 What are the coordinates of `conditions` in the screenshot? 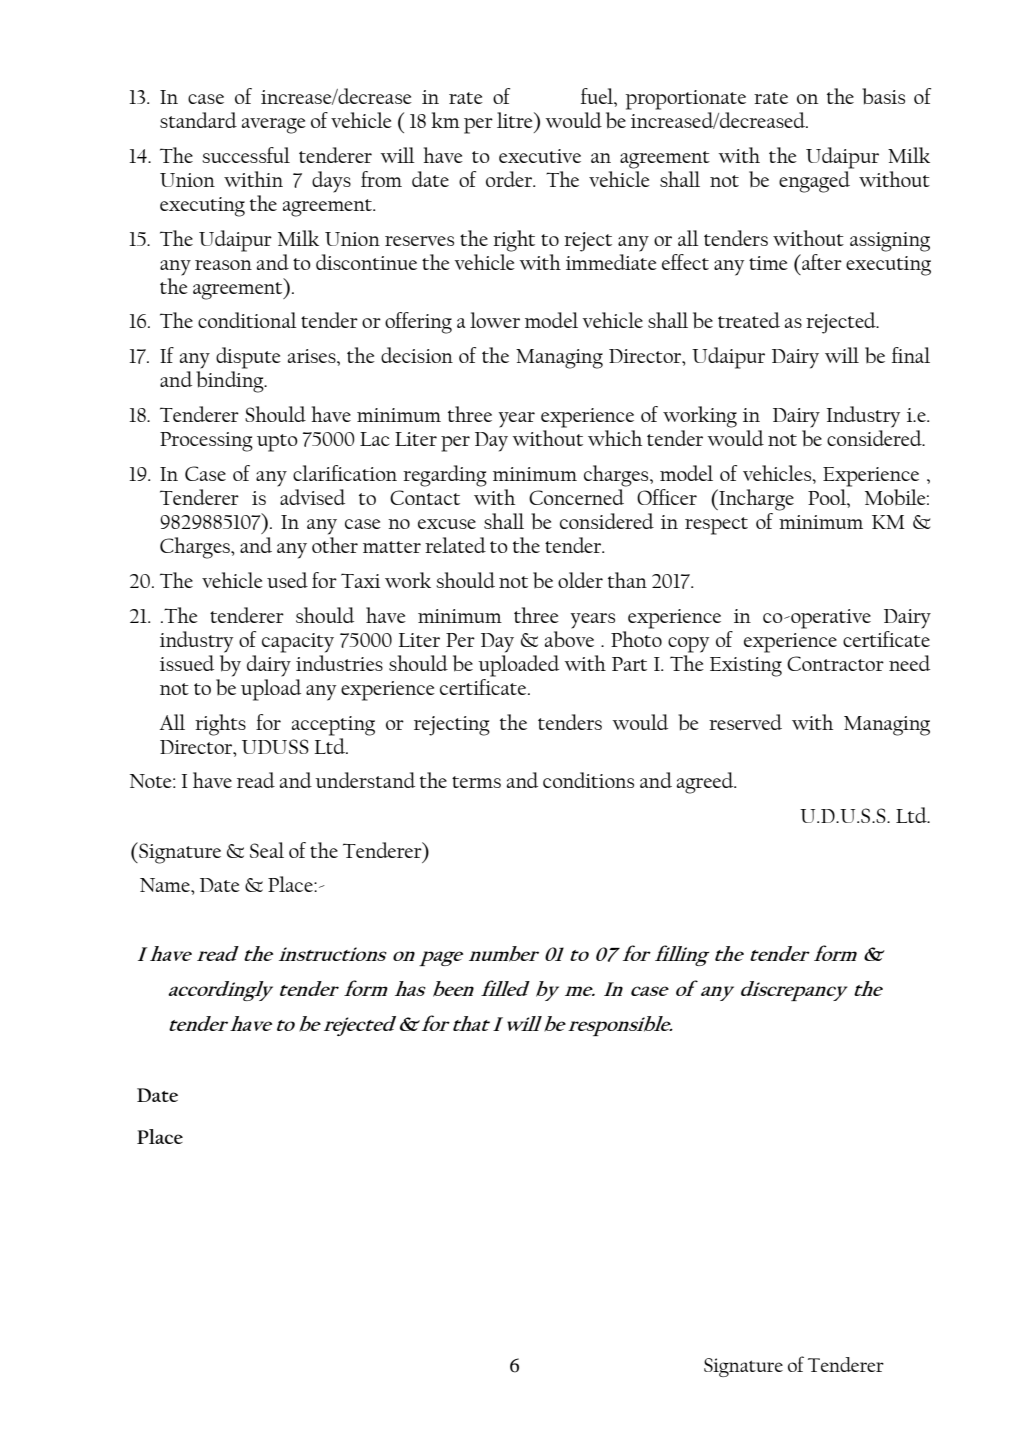 It's located at (588, 780).
